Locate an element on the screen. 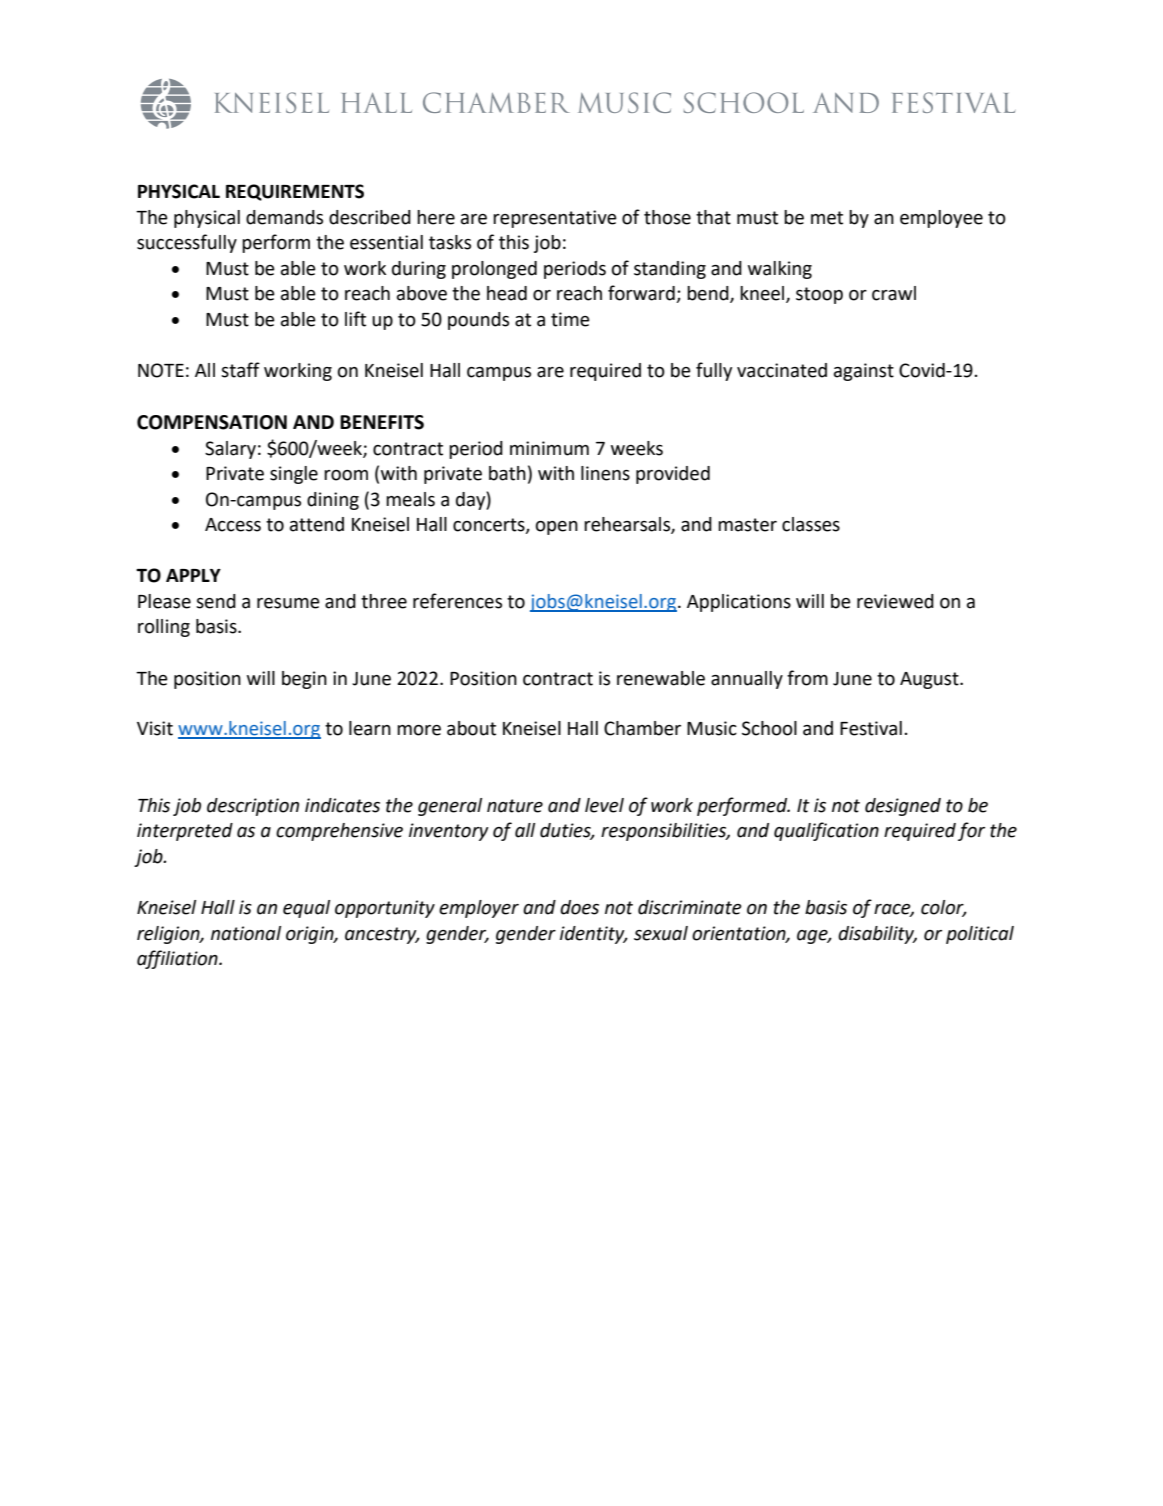  national is located at coordinates (246, 933).
